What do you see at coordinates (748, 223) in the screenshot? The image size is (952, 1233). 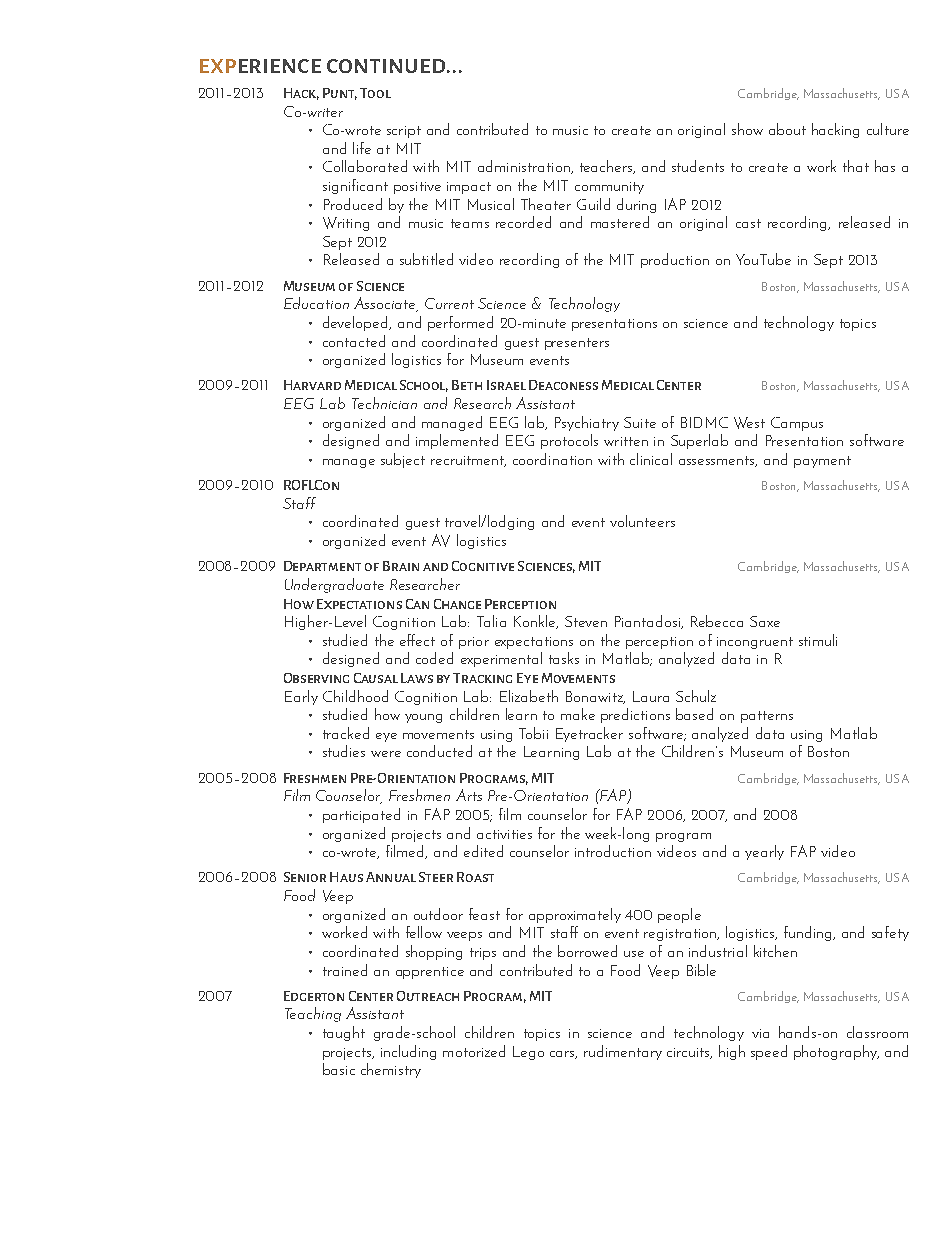 I see `cast` at bounding box center [748, 223].
